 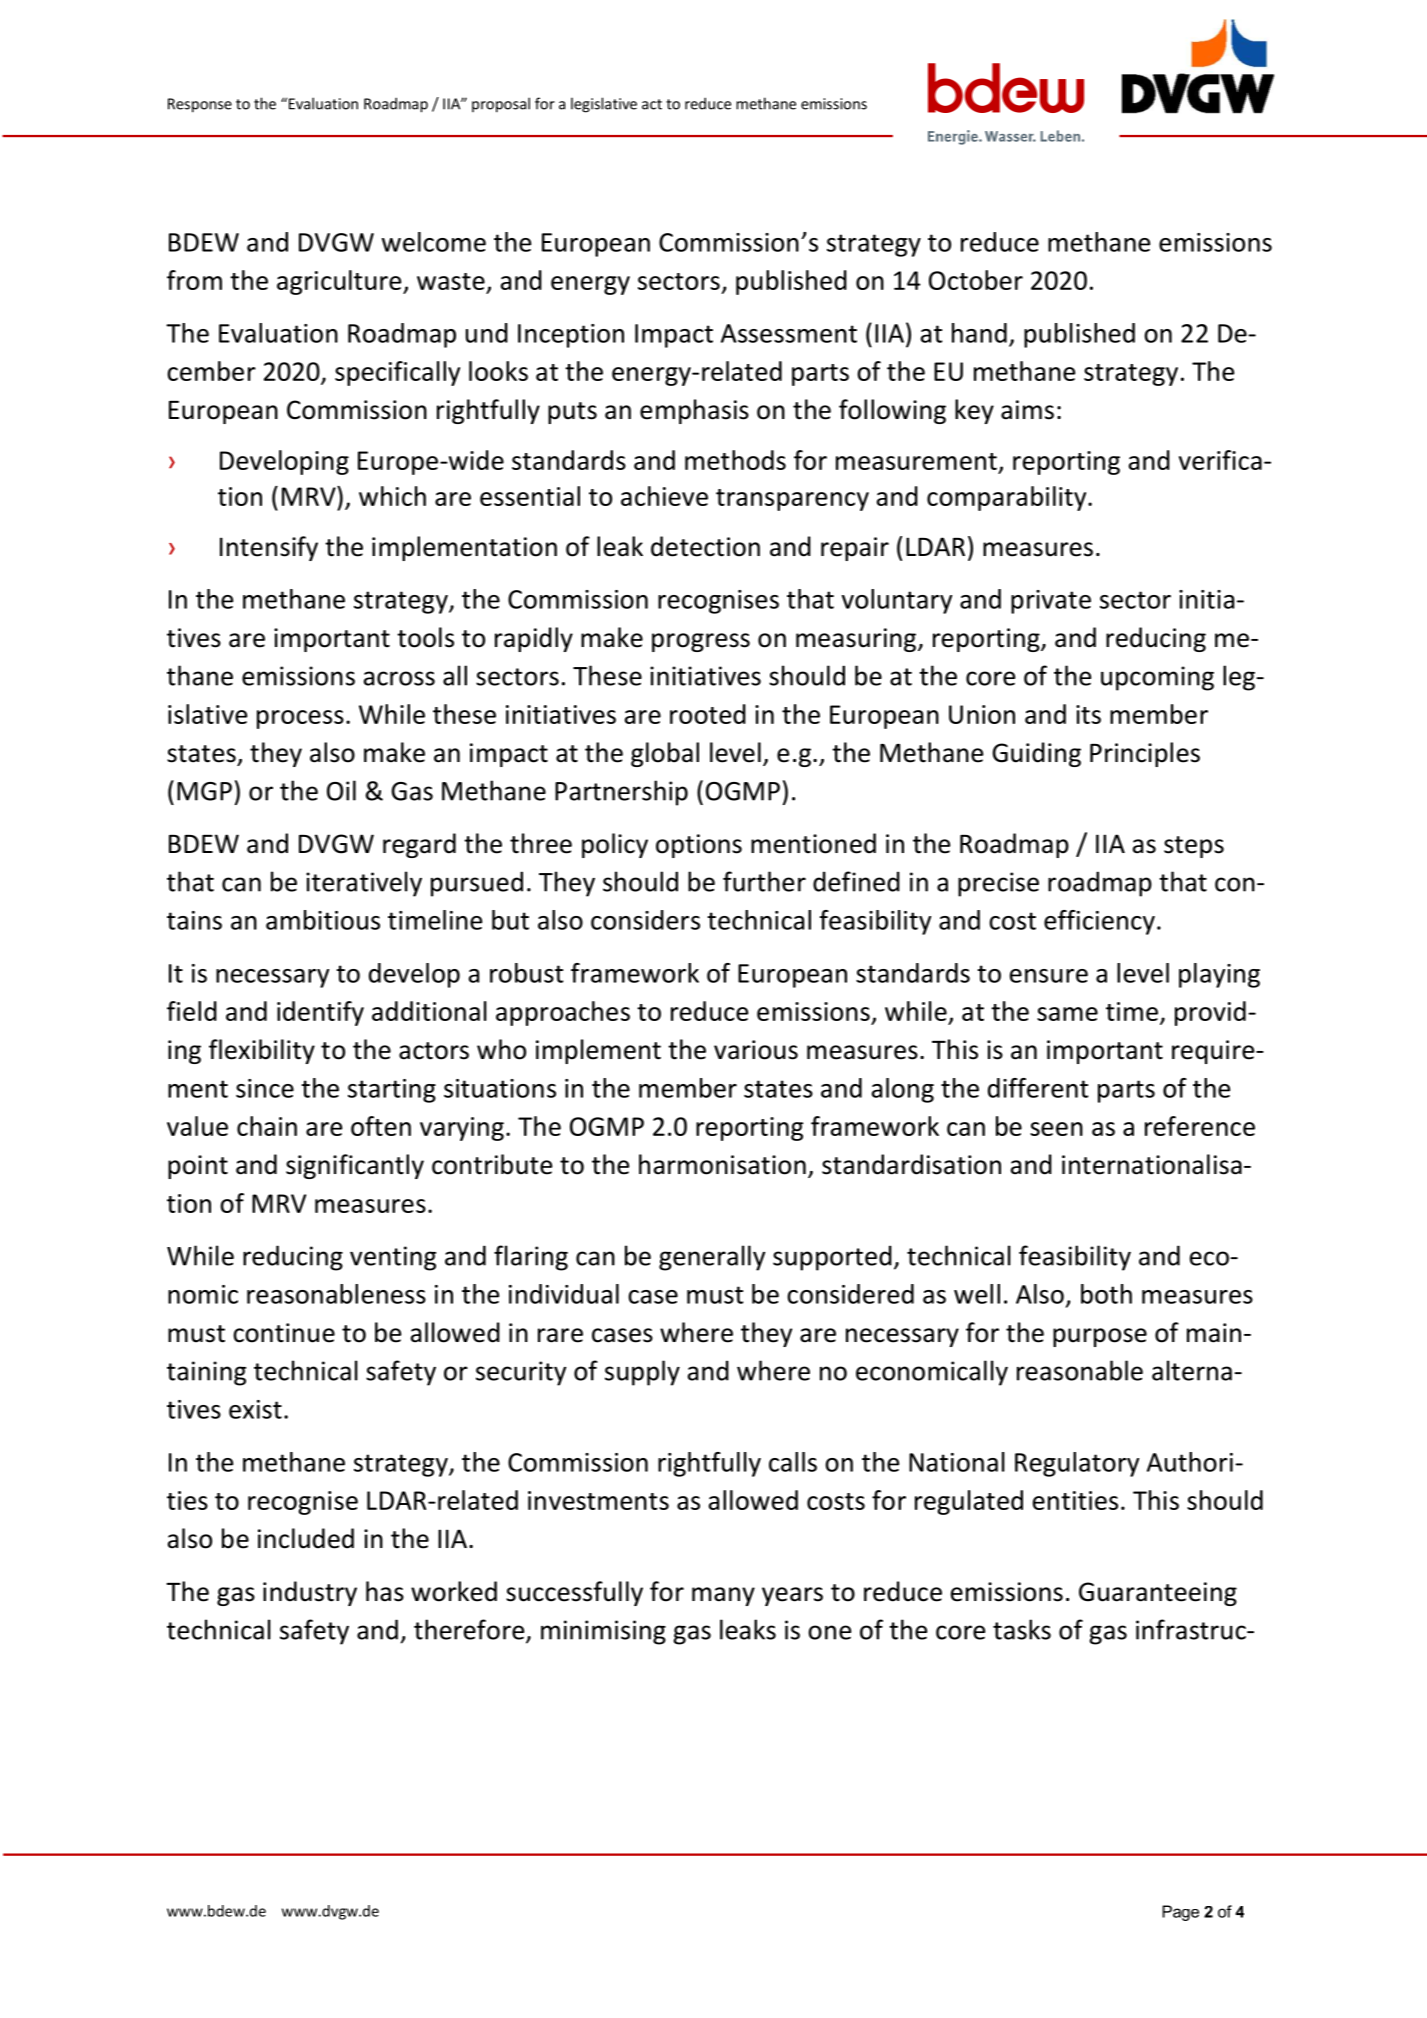 I want to click on industry, so click(x=310, y=1593).
